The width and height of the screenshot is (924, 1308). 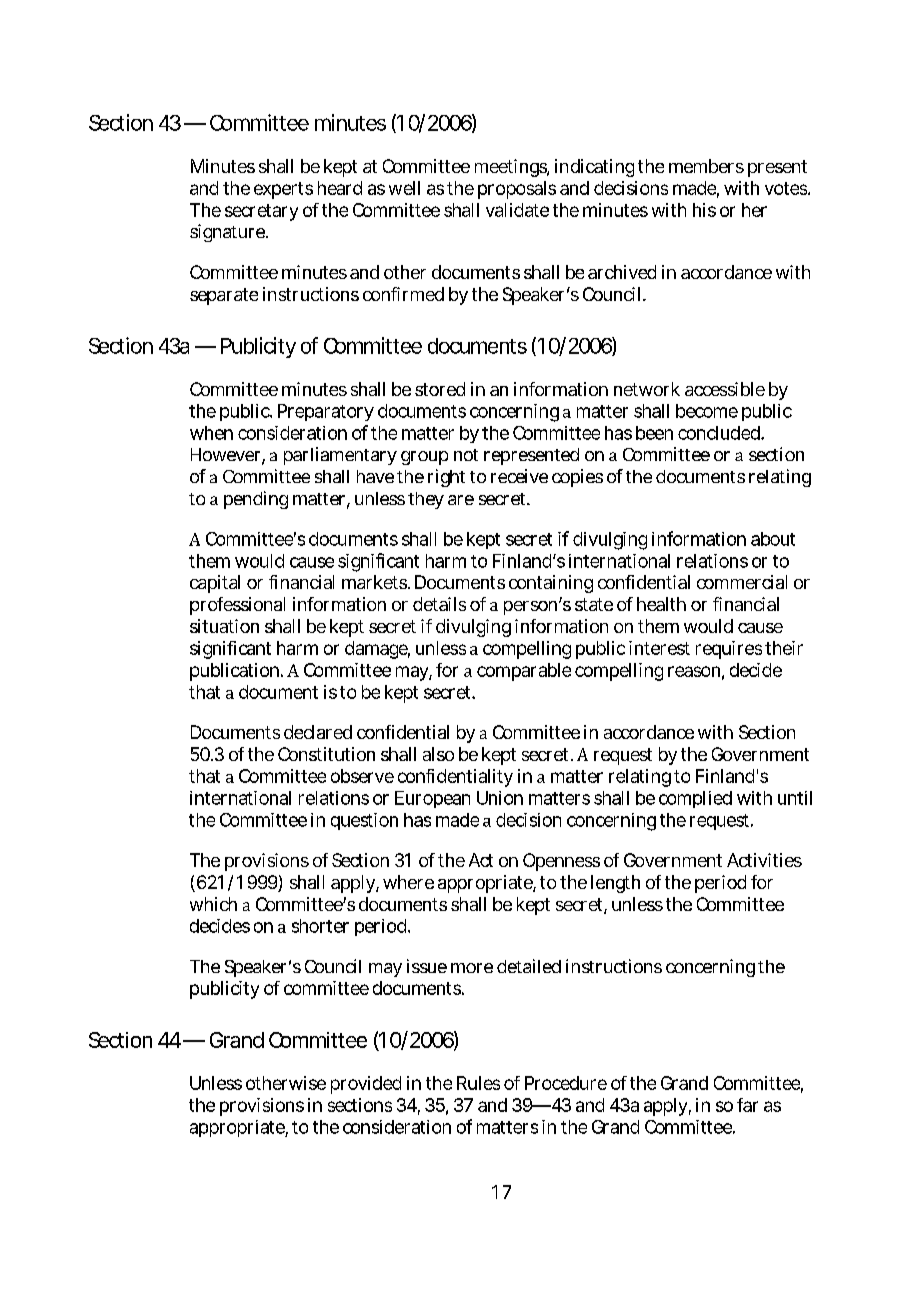 What do you see at coordinates (517, 190) in the screenshot?
I see `proposals` at bounding box center [517, 190].
